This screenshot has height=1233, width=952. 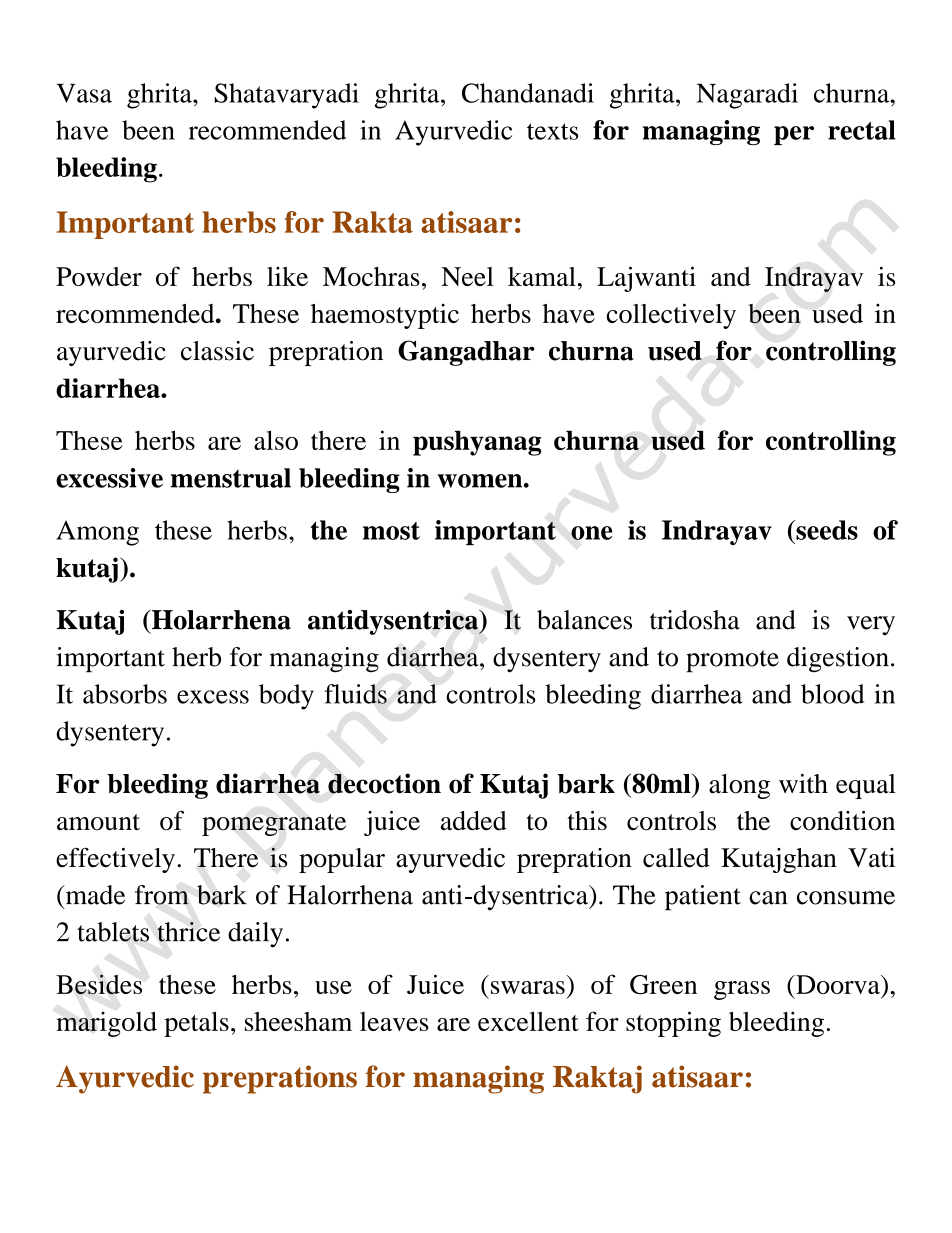 I want to click on excellent, so click(x=528, y=1021).
